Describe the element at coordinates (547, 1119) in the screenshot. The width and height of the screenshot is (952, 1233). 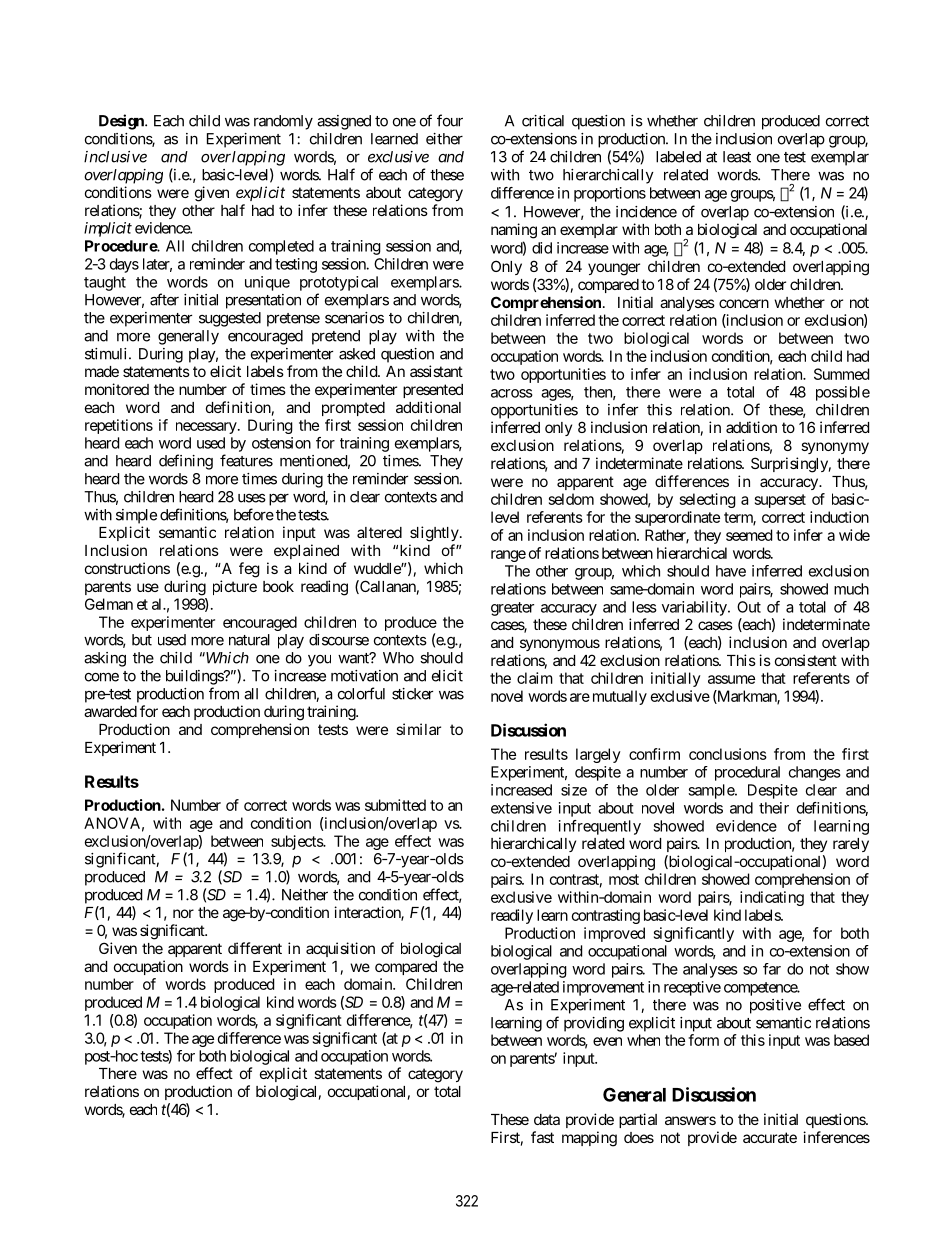
I see `data` at that location.
